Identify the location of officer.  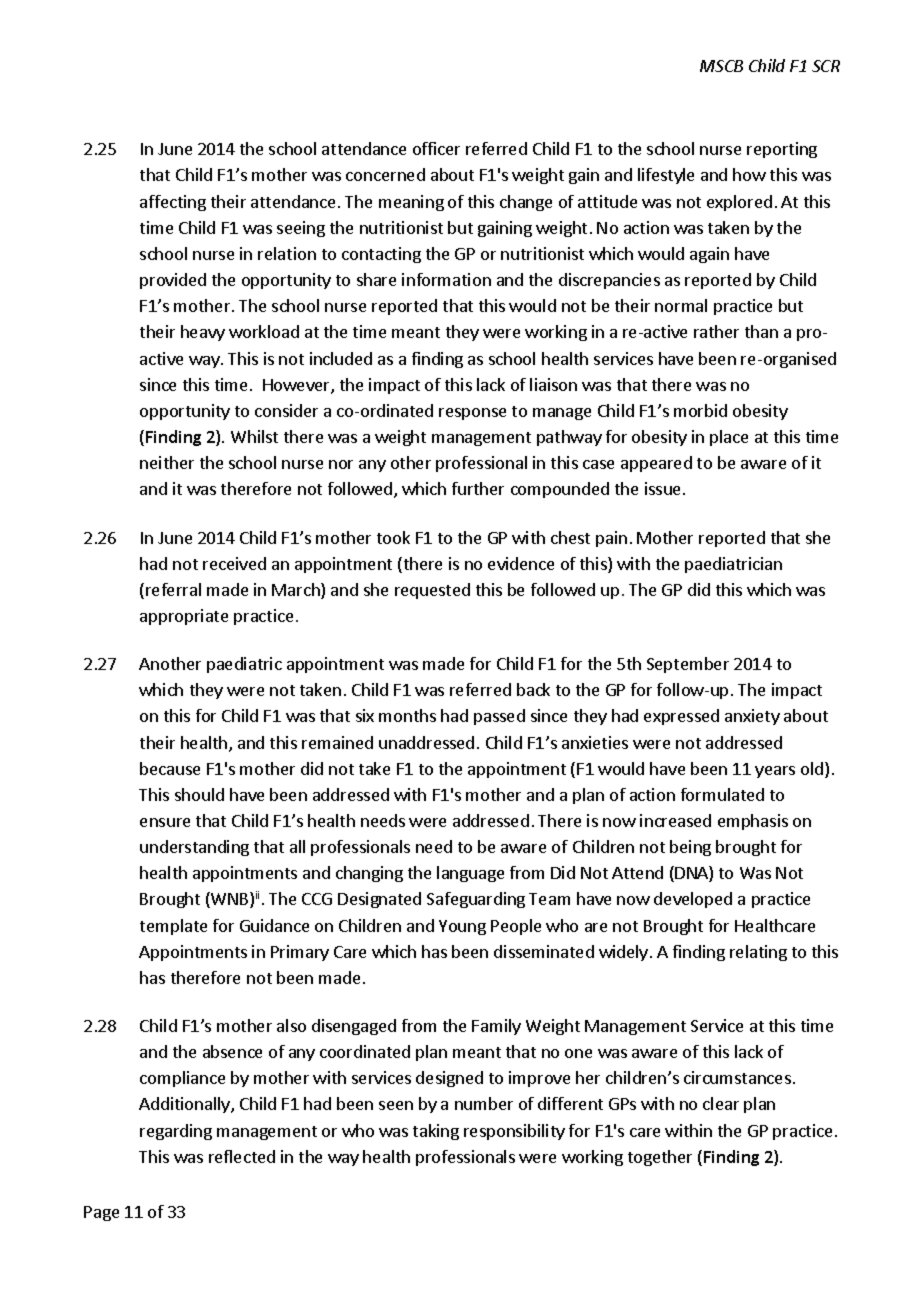
(436, 148).
